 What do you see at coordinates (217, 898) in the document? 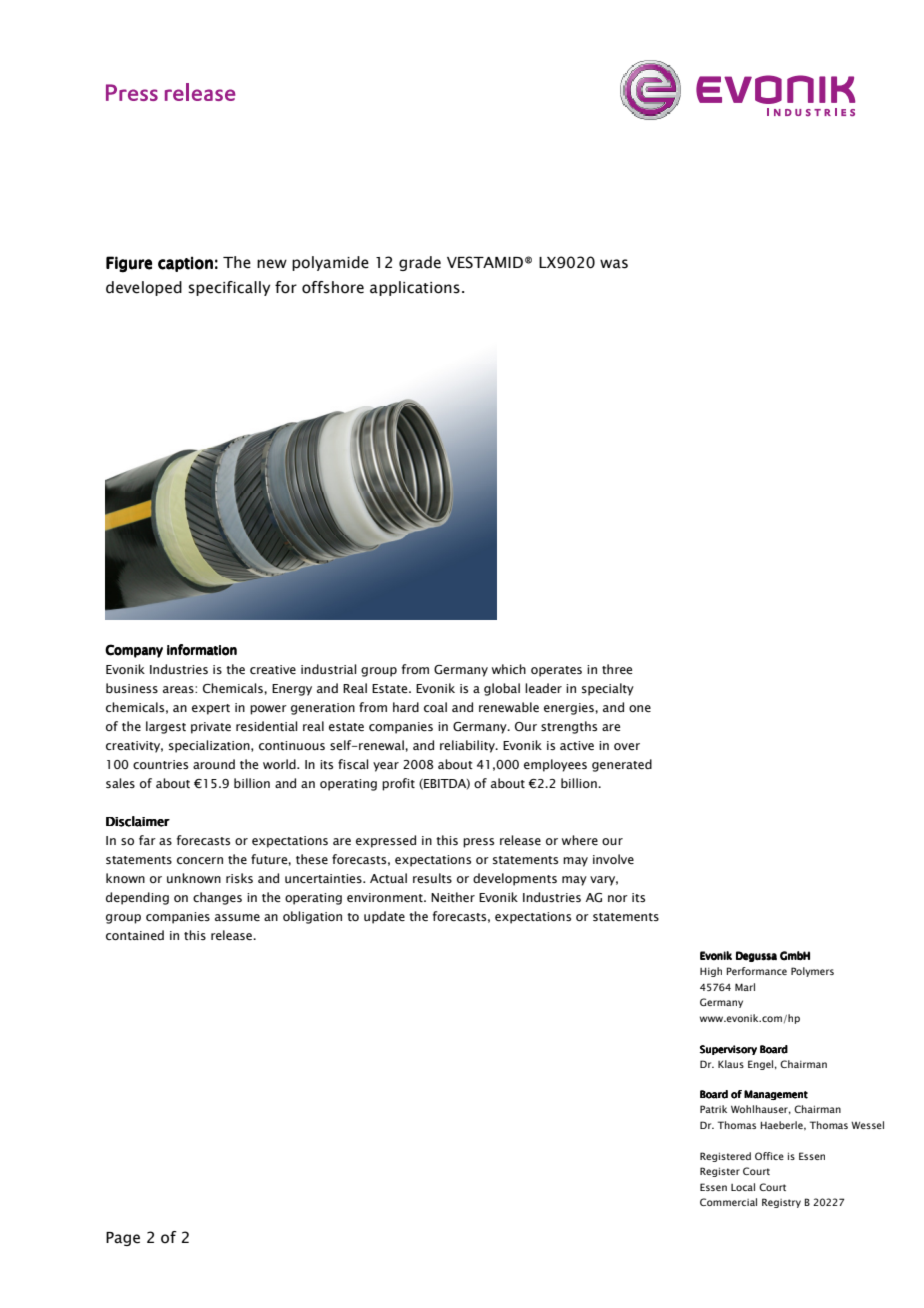
I see `changes` at bounding box center [217, 898].
